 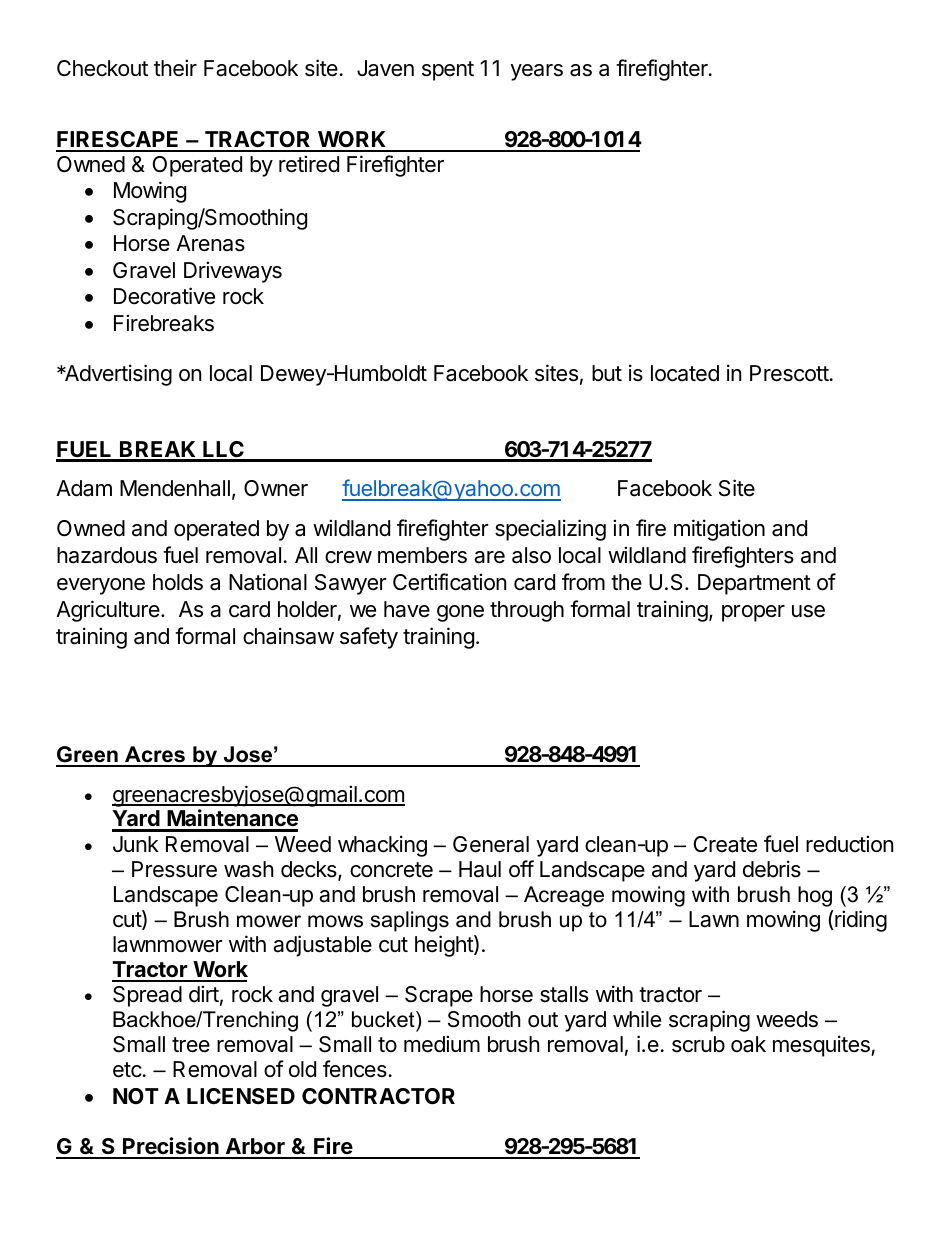 What do you see at coordinates (448, 71) in the image?
I see `spent` at bounding box center [448, 71].
